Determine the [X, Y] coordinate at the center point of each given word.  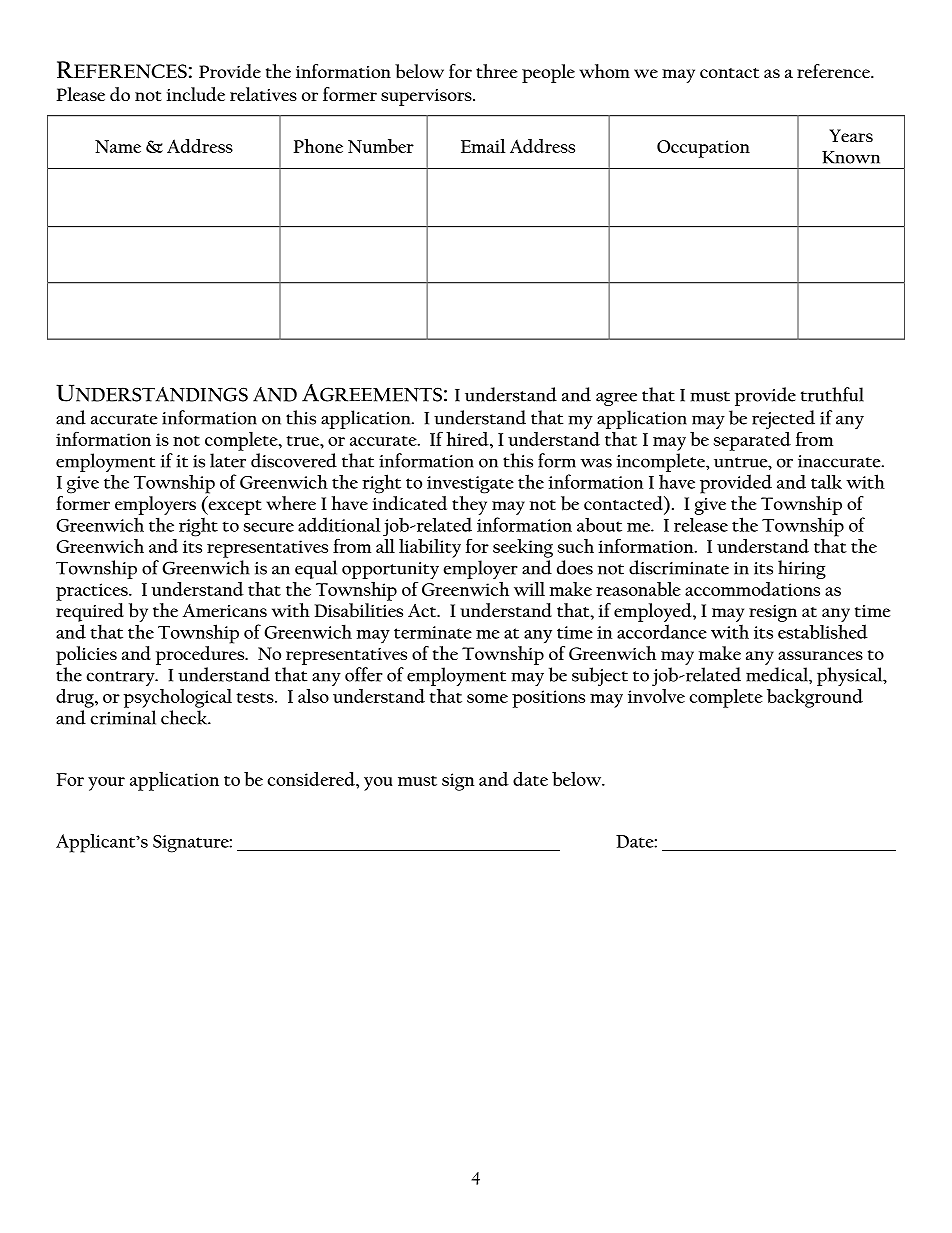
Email [483, 146]
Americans [225, 610]
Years [851, 135]
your [106, 784]
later [228, 460]
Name [118, 146]
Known [851, 157]
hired [468, 439]
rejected [783, 419]
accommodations [752, 589]
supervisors [427, 97]
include [196, 94]
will [529, 589]
